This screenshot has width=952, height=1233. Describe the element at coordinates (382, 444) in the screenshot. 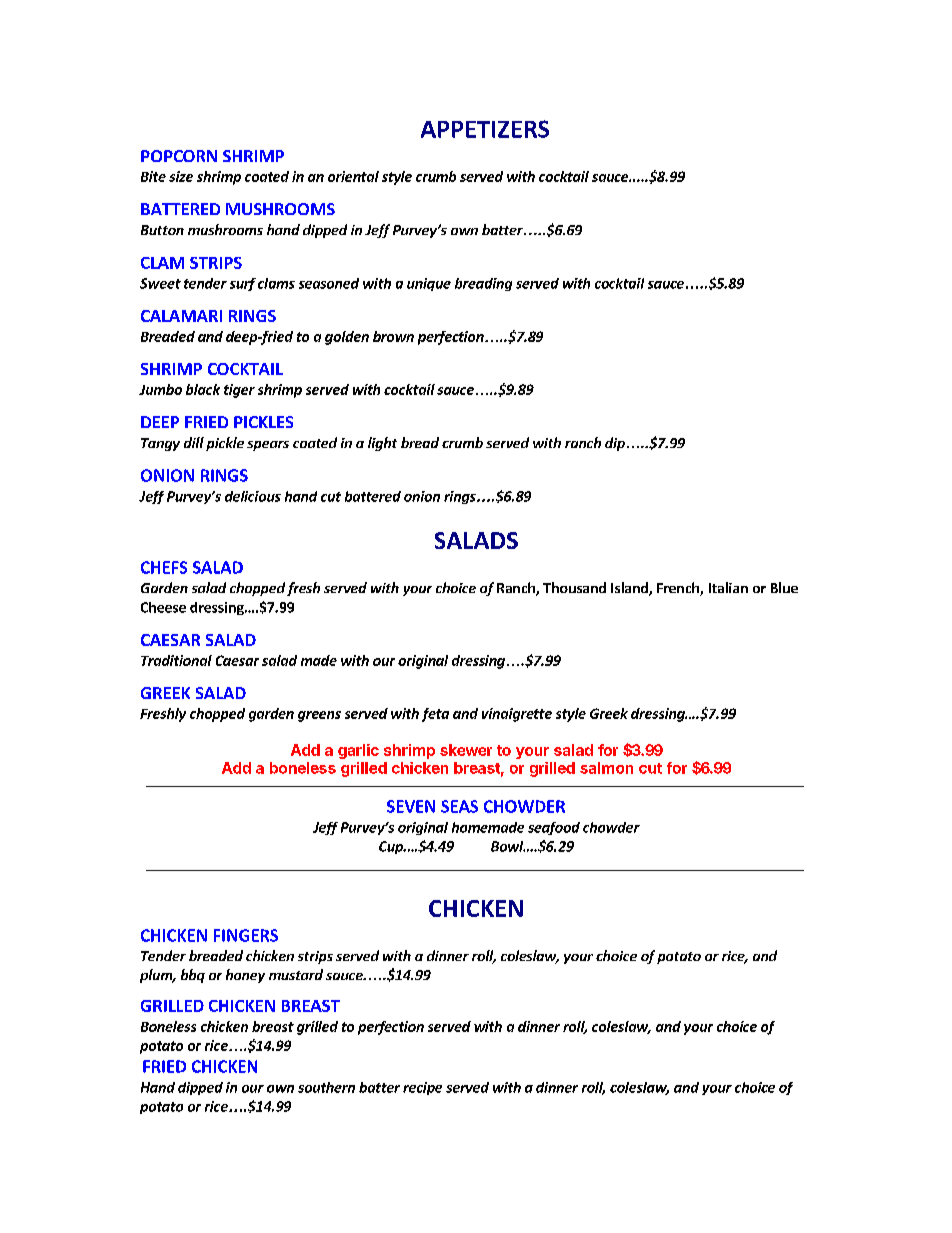

I see `light` at that location.
